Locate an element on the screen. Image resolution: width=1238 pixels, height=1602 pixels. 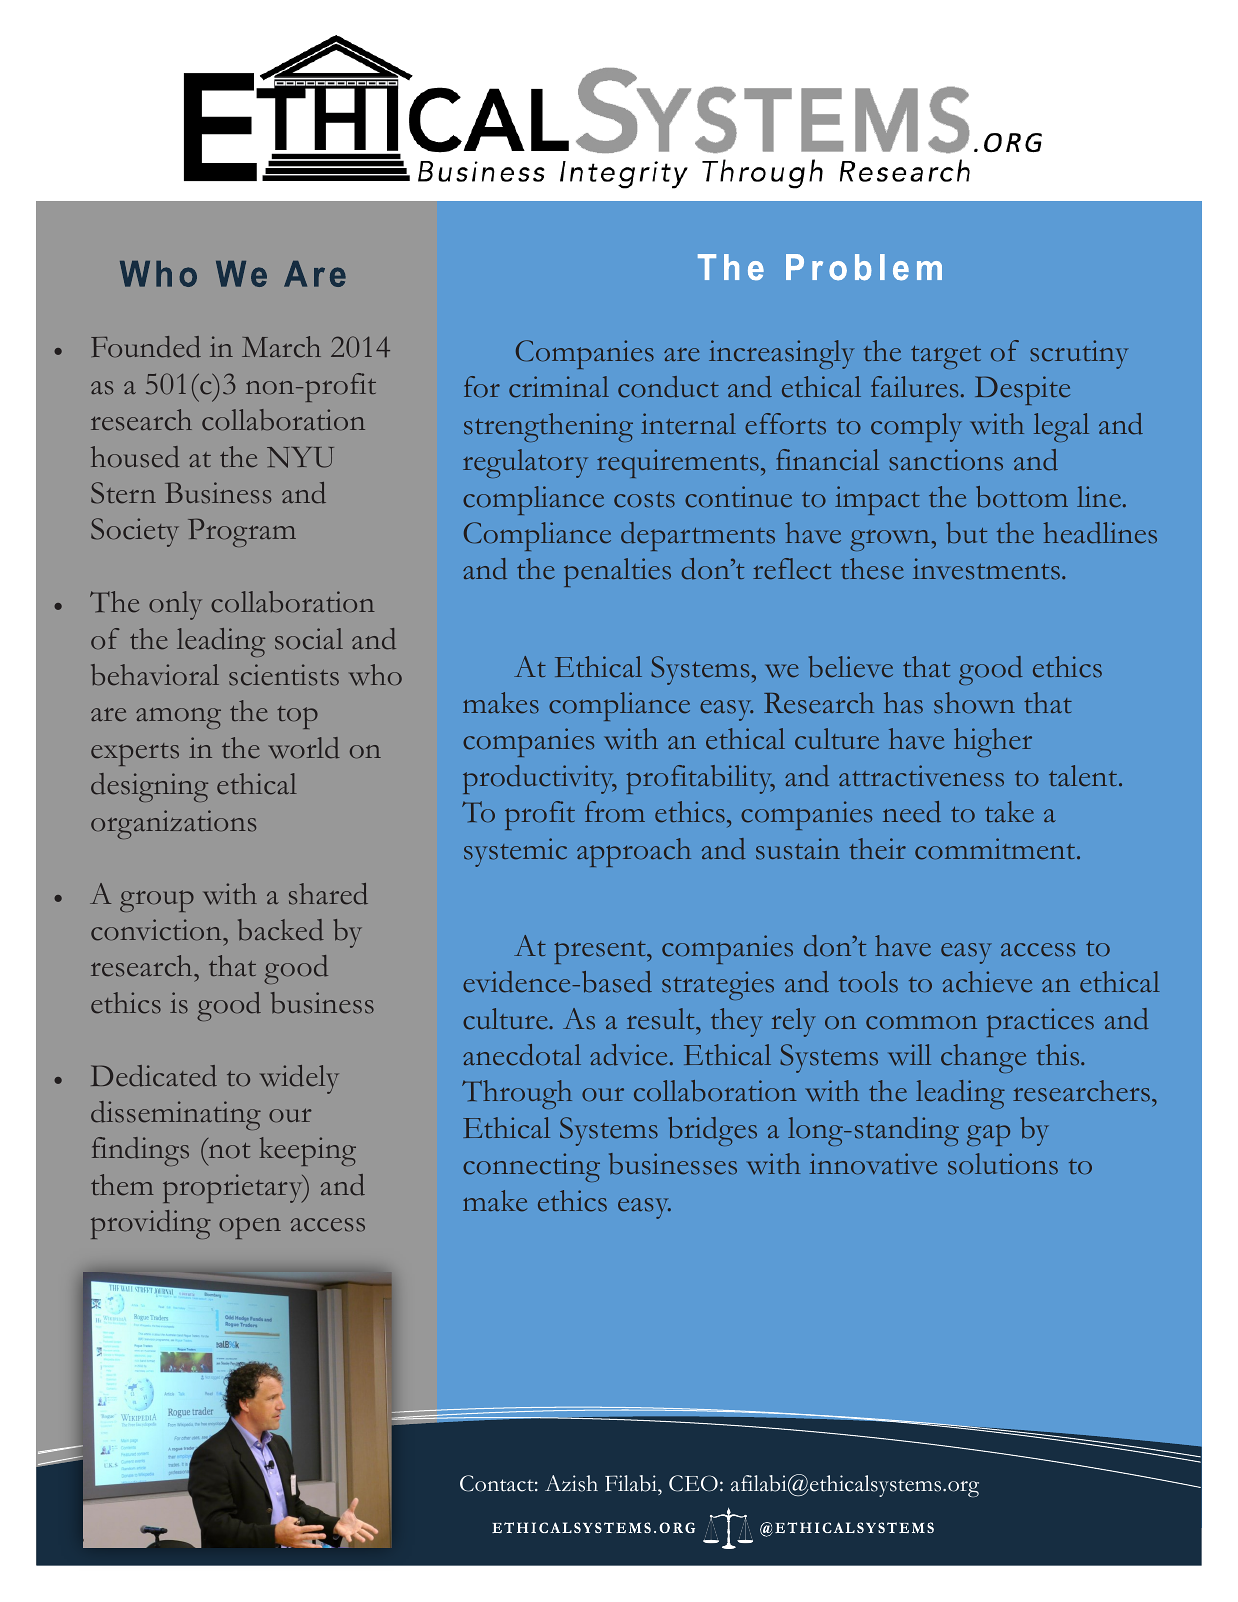
scientists is located at coordinates (284, 675).
